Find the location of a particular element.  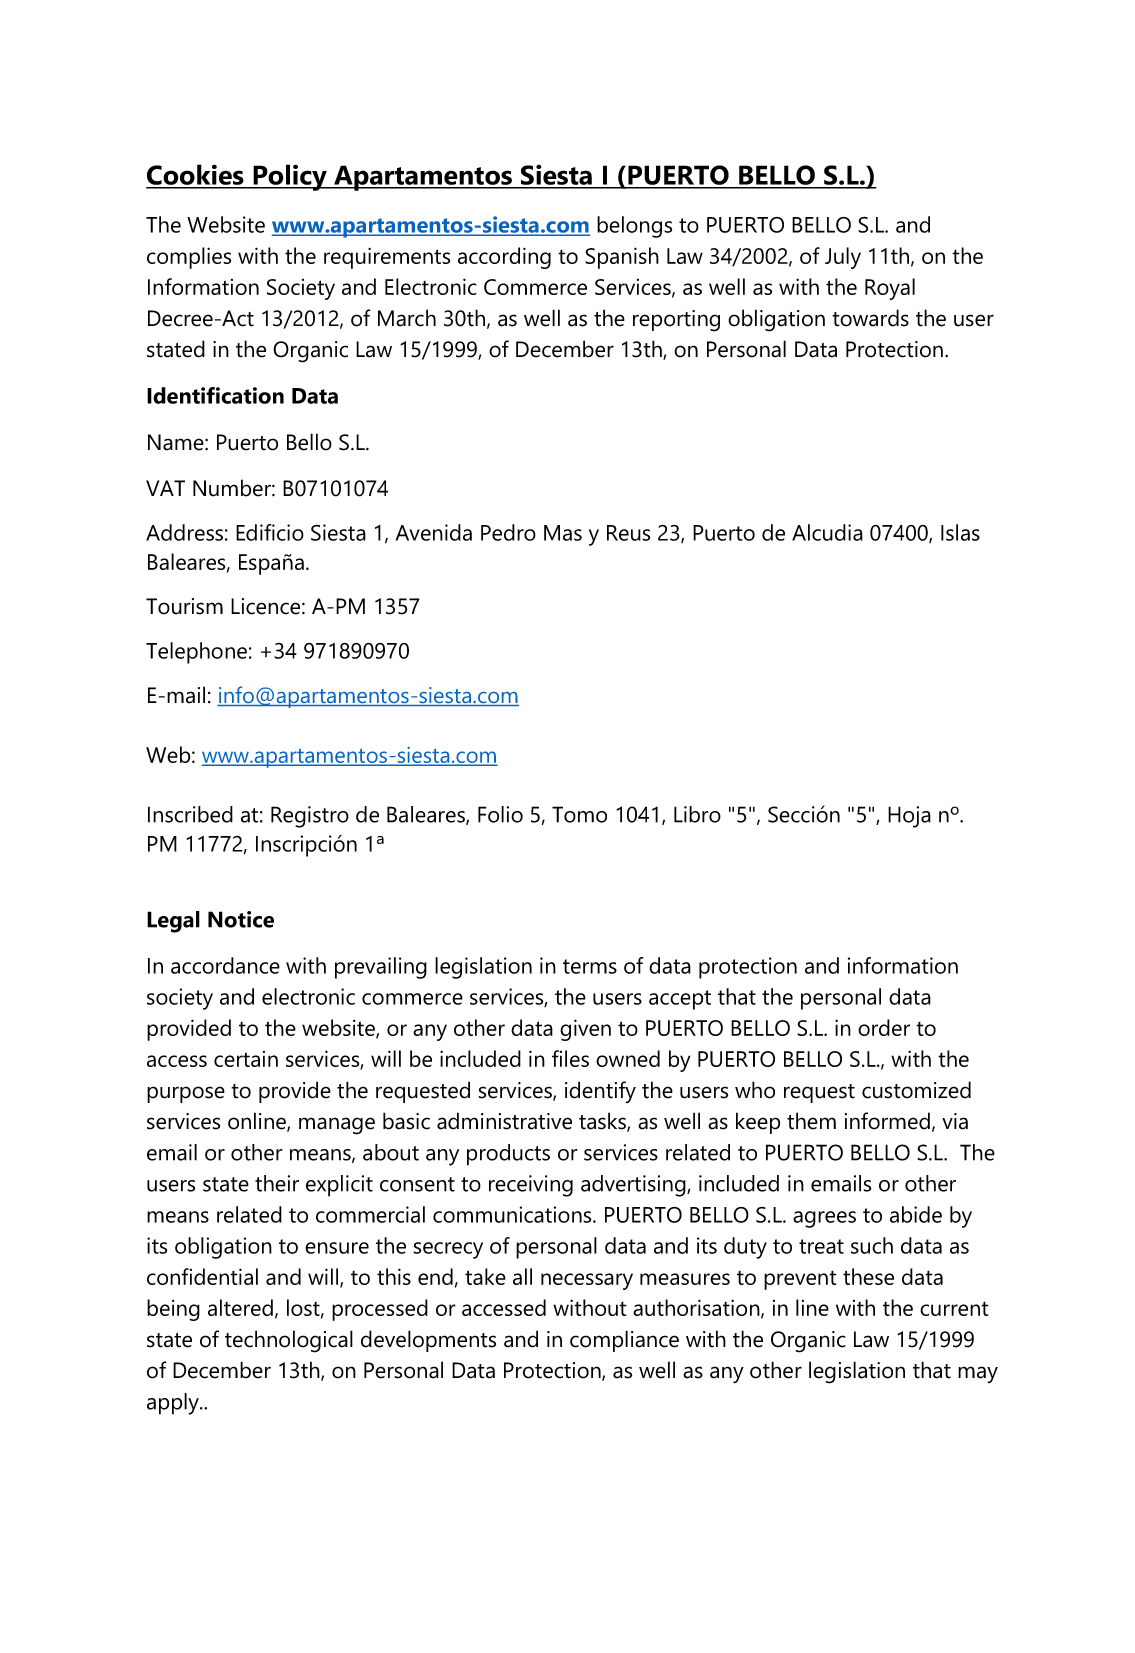

technological is located at coordinates (289, 1341).
